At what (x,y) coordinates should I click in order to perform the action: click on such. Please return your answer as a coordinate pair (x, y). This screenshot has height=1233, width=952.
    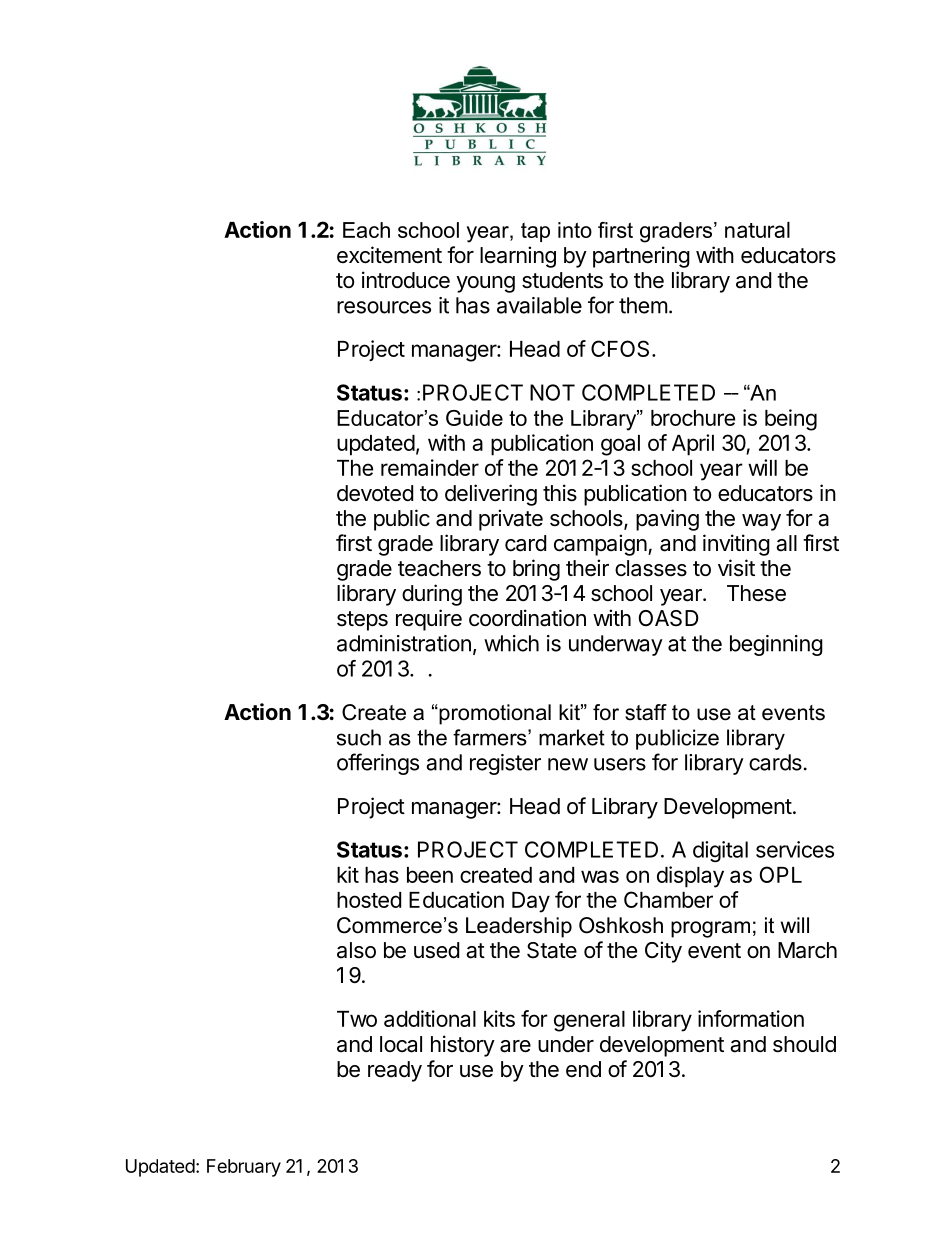
    Looking at the image, I should click on (359, 737).
